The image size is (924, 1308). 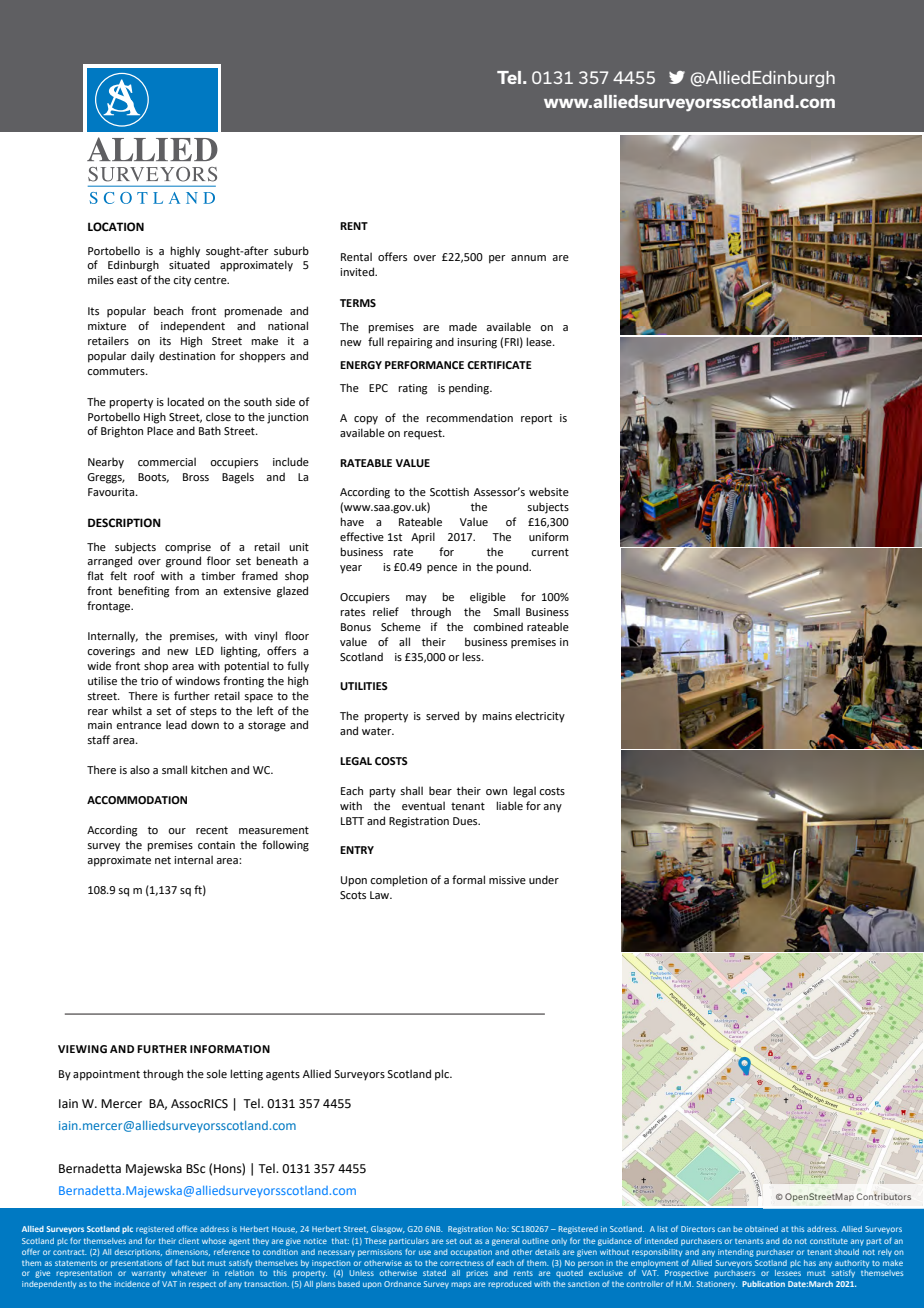 What do you see at coordinates (182, 1263) in the document?
I see `fact` at bounding box center [182, 1263].
